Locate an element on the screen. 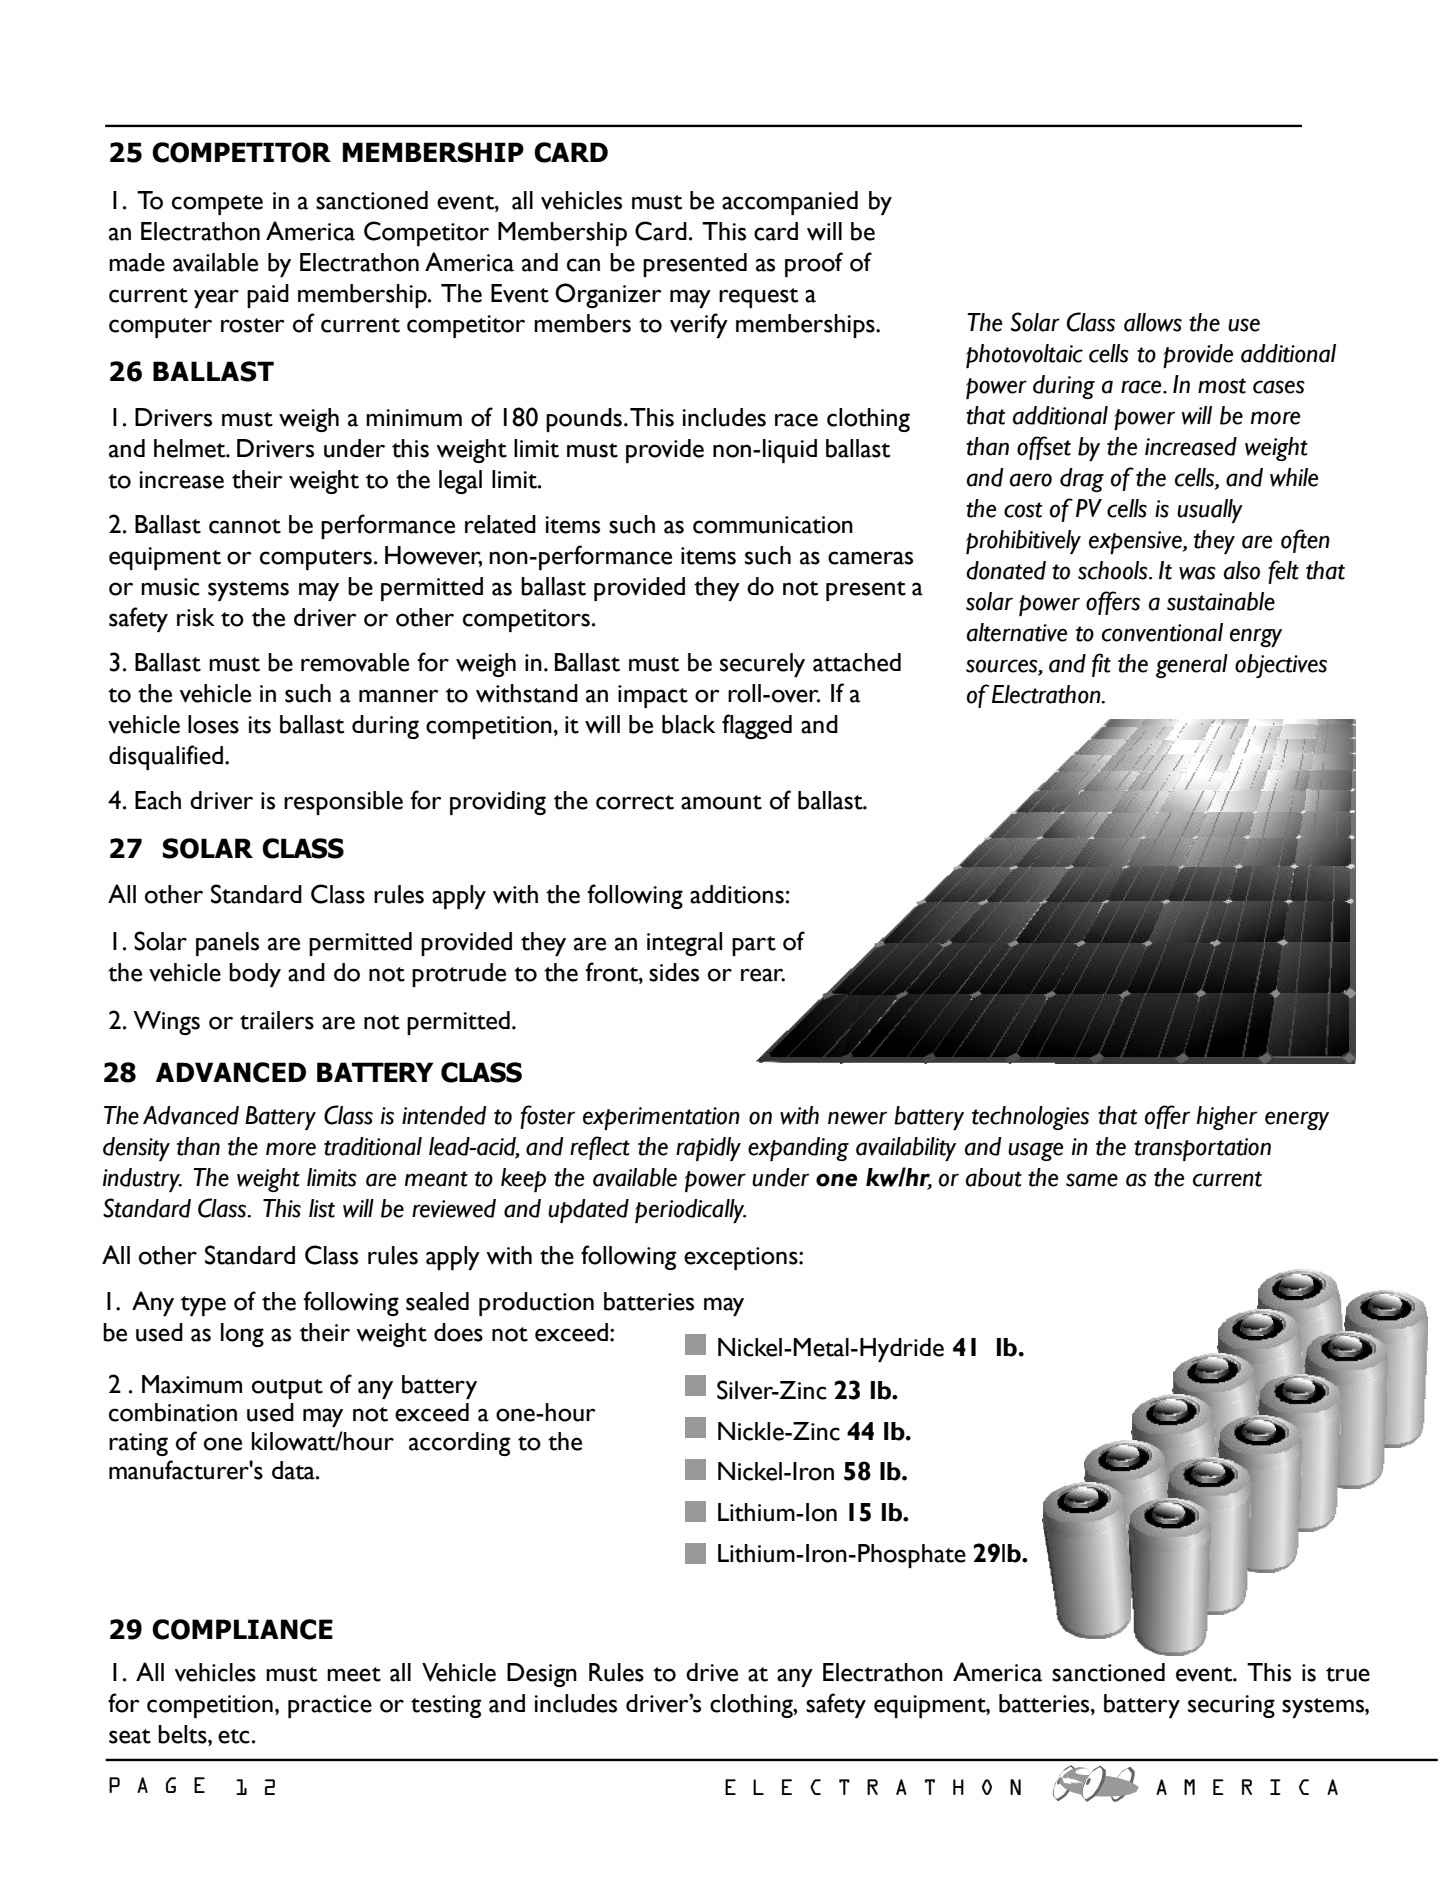 The height and width of the screenshot is (1884, 1456). list is located at coordinates (322, 1208).
